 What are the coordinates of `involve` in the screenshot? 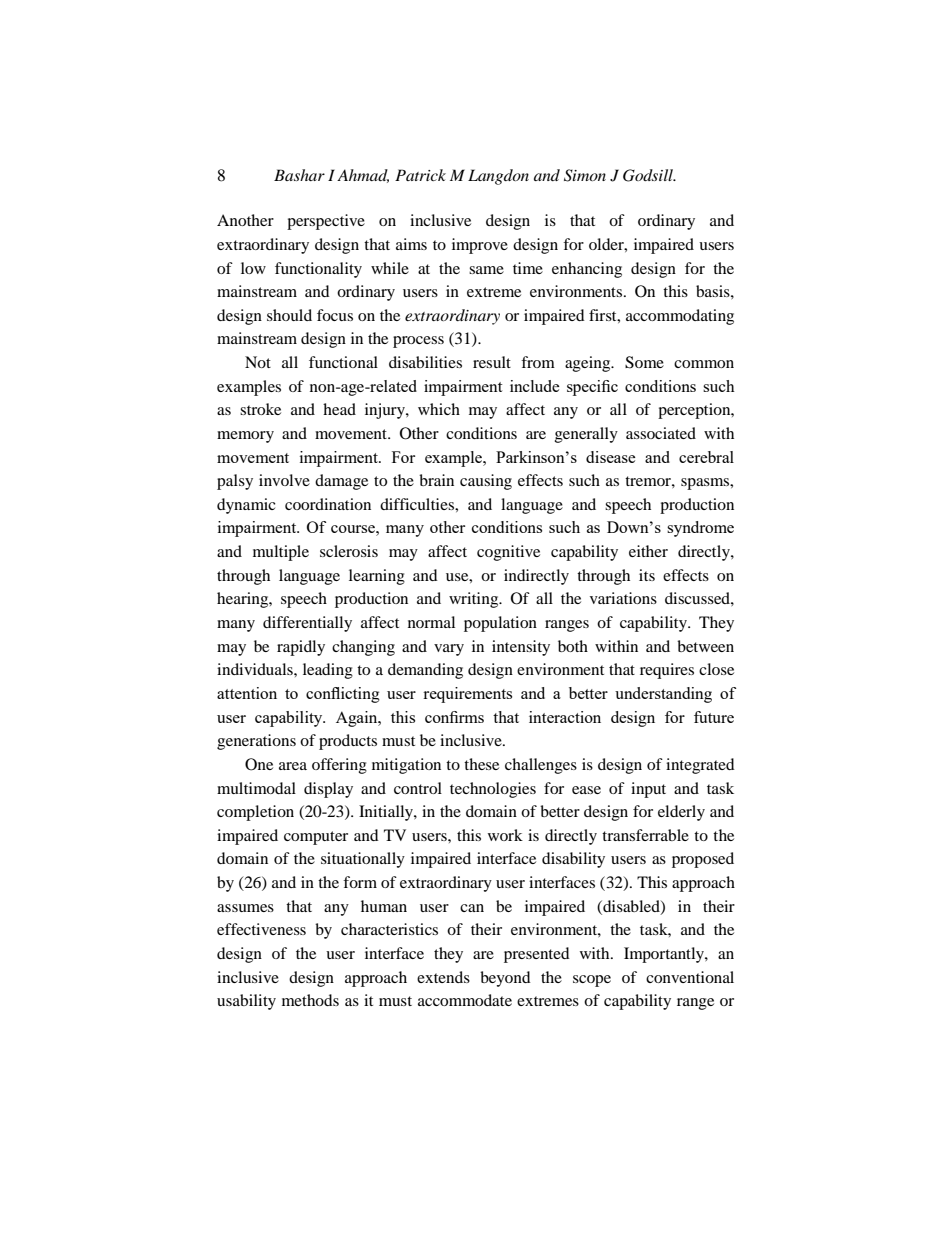 It's located at (284, 480).
